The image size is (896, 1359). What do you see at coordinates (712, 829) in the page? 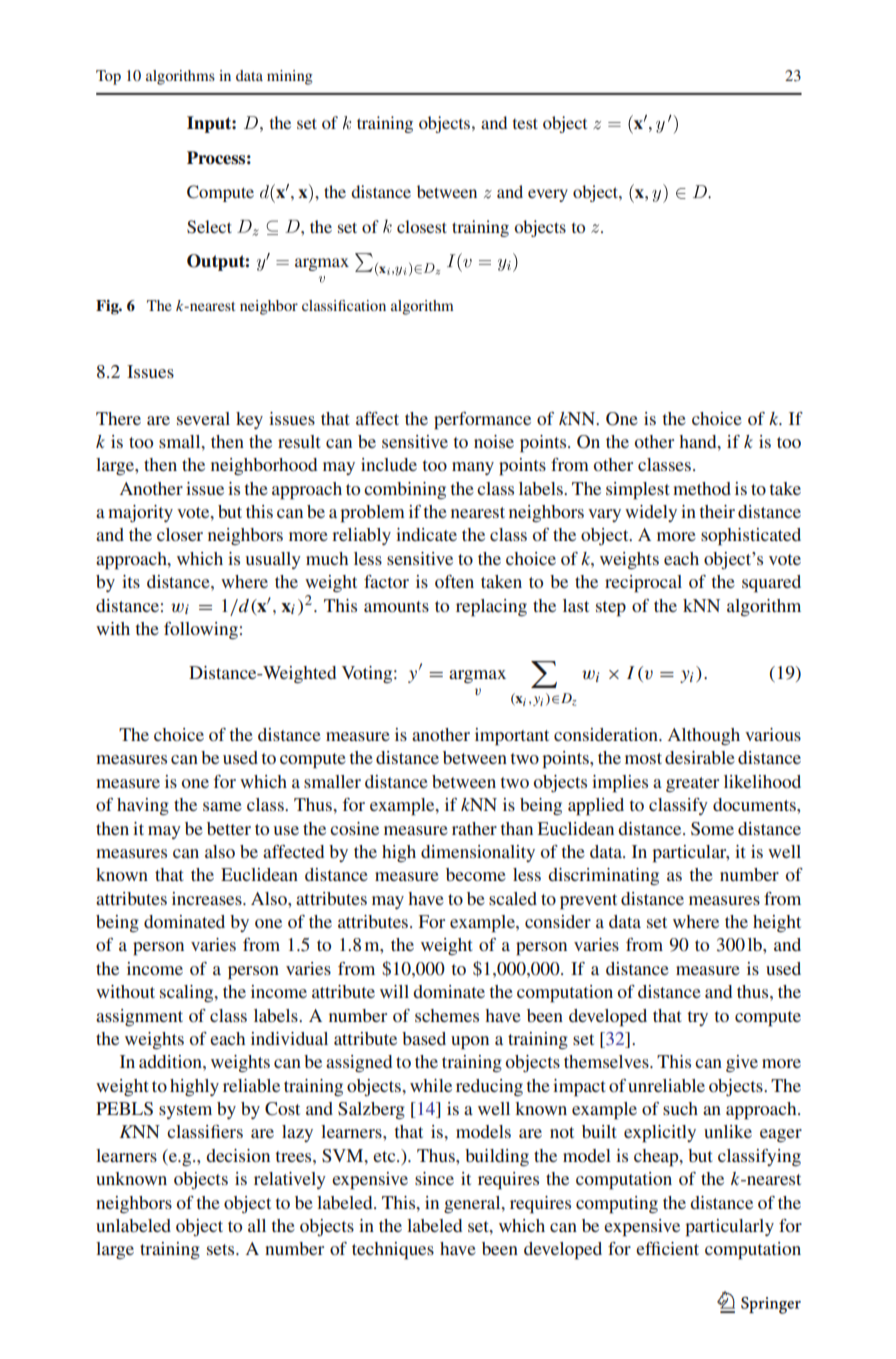
I see `Some` at bounding box center [712, 829].
